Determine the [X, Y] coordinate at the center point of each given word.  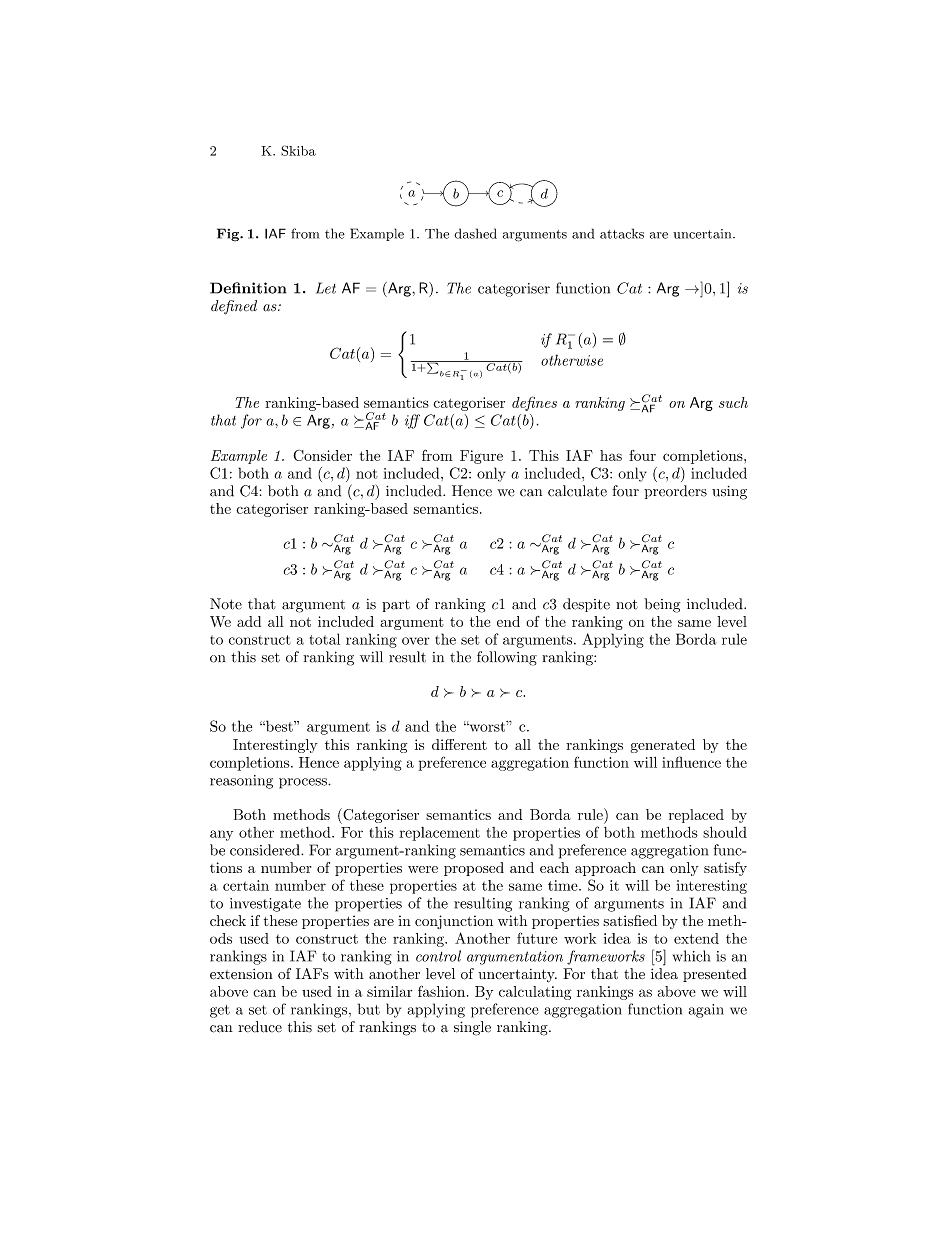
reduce [260, 1027]
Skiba [298, 150]
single [472, 1028]
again [706, 1011]
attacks [622, 233]
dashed [475, 233]
